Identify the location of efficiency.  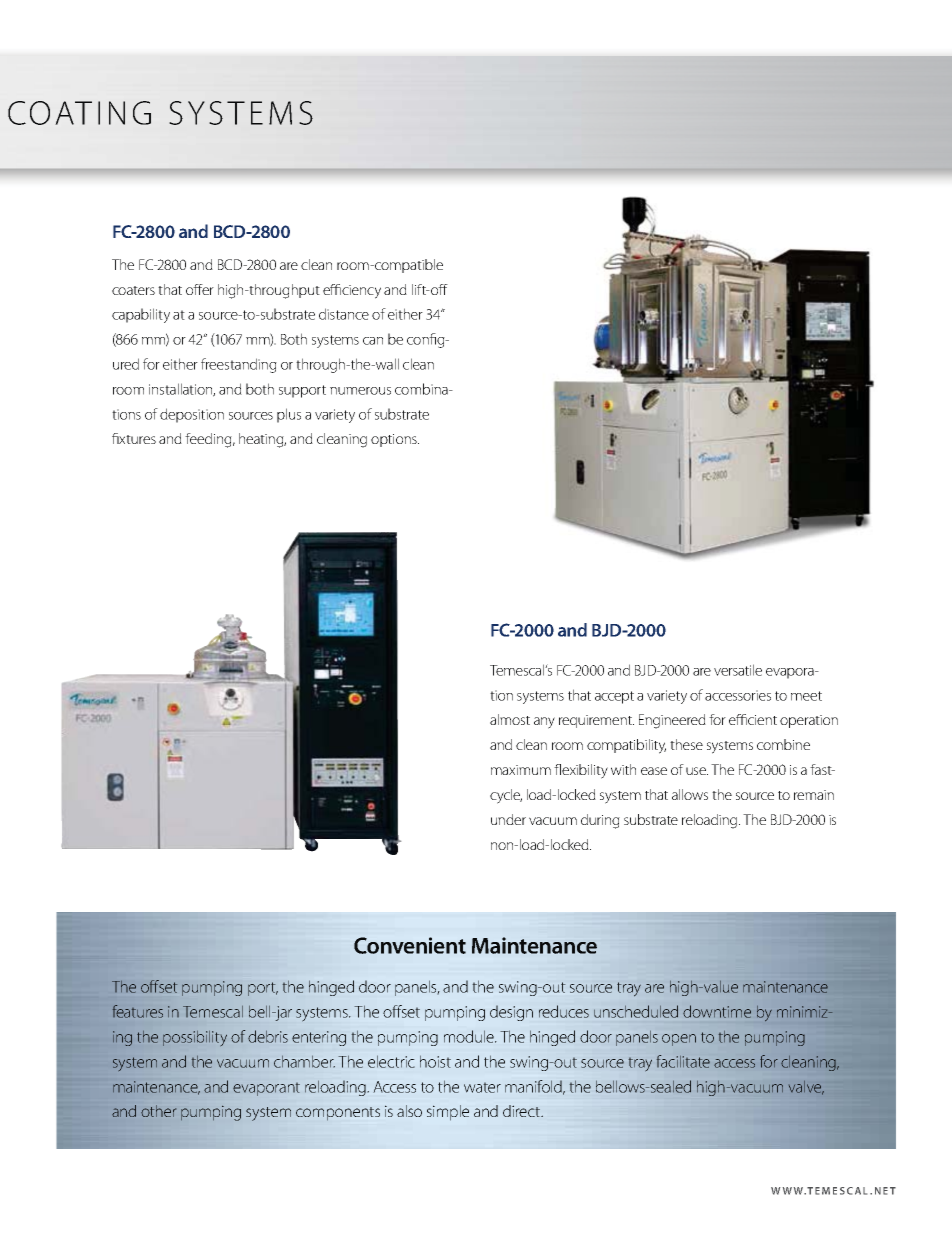
(352, 291).
